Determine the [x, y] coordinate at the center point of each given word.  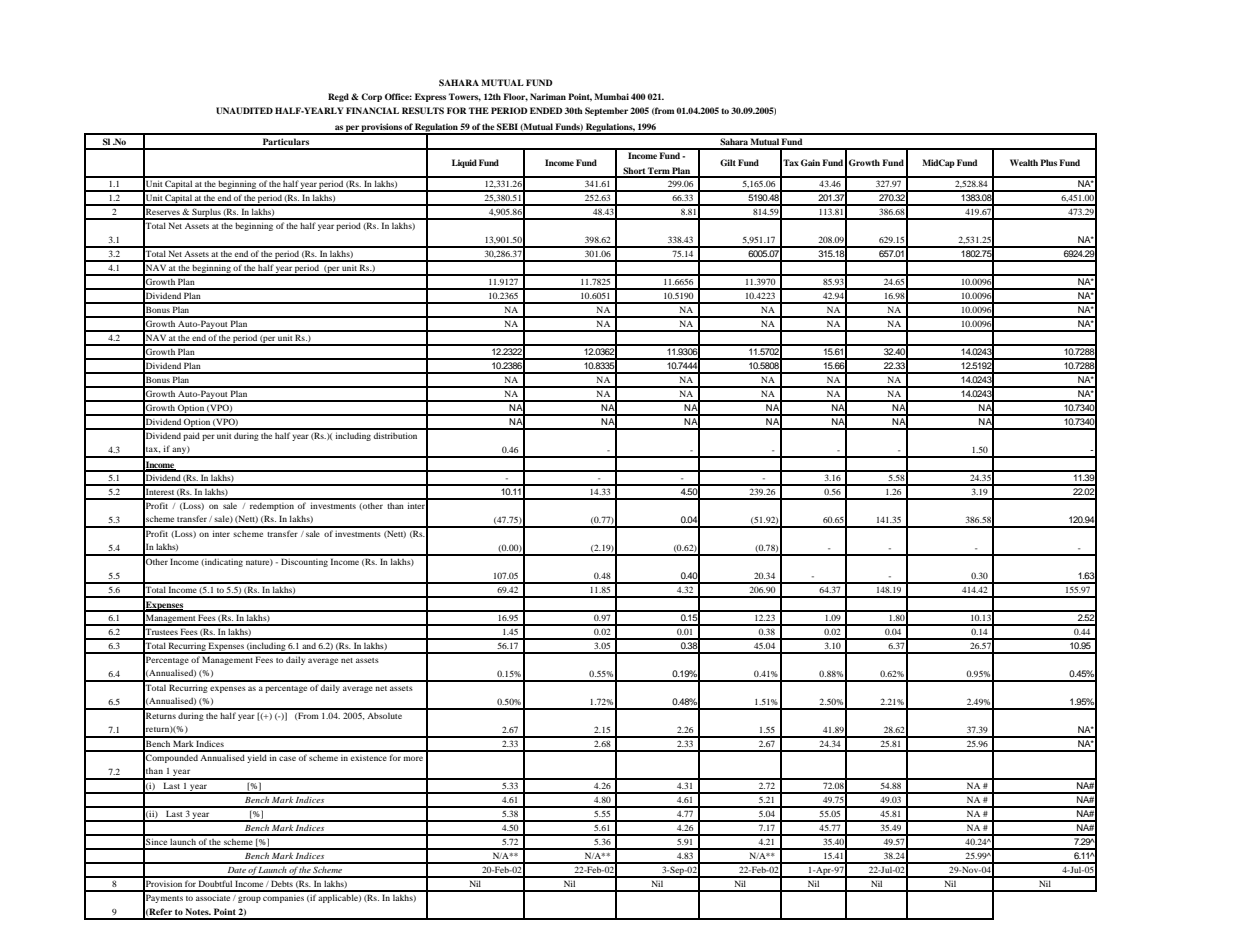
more [413, 758]
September [606, 111]
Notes [198, 911]
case [287, 758]
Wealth [1024, 162]
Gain [810, 162]
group [249, 899]
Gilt [728, 162]
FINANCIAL [372, 110]
